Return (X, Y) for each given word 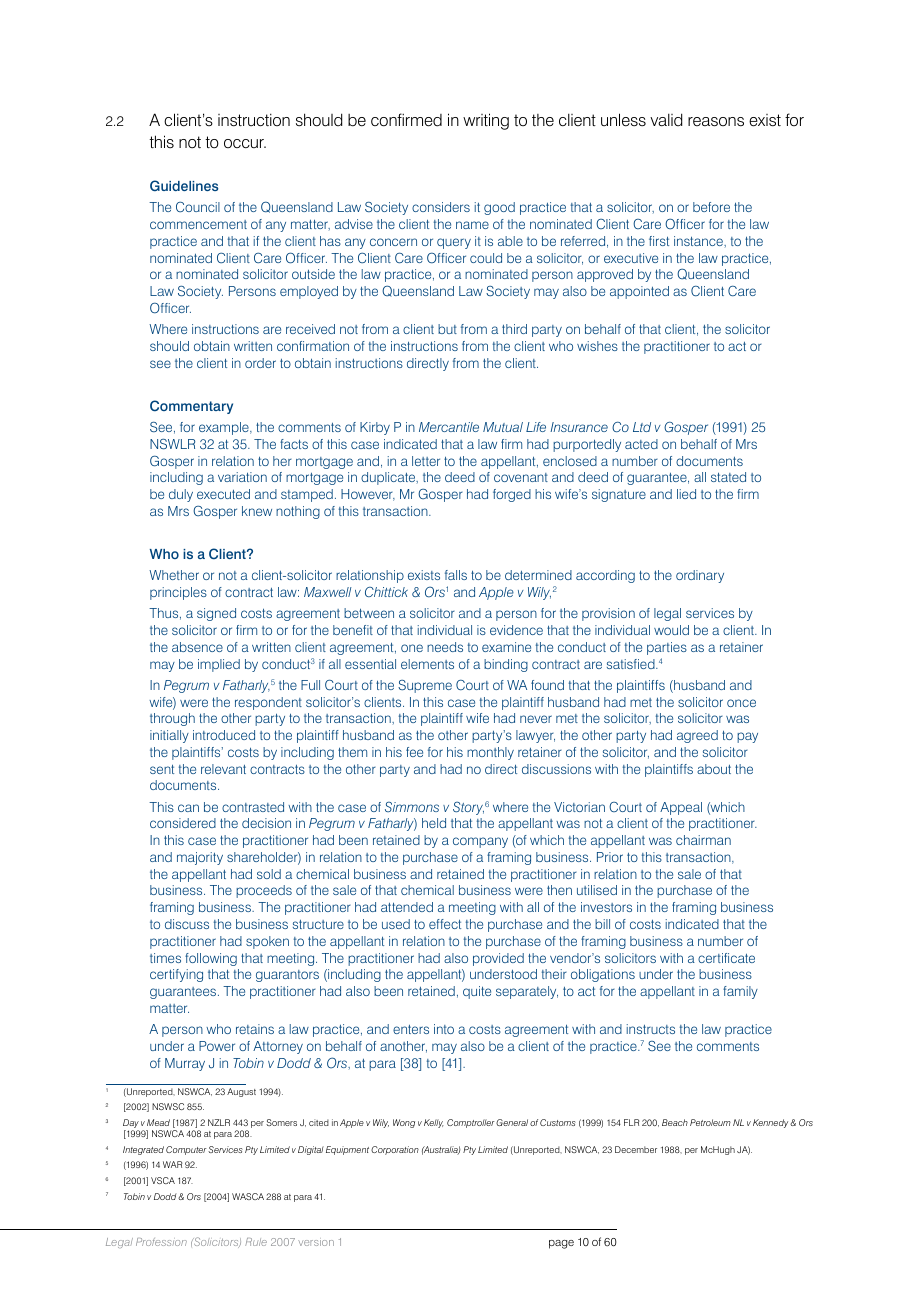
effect (445, 924)
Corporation (395, 1150)
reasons (716, 122)
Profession (161, 1242)
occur (245, 143)
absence (197, 647)
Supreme (425, 686)
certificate (726, 958)
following (211, 959)
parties (667, 648)
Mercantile (449, 427)
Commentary (191, 407)
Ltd (642, 427)
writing (486, 121)
